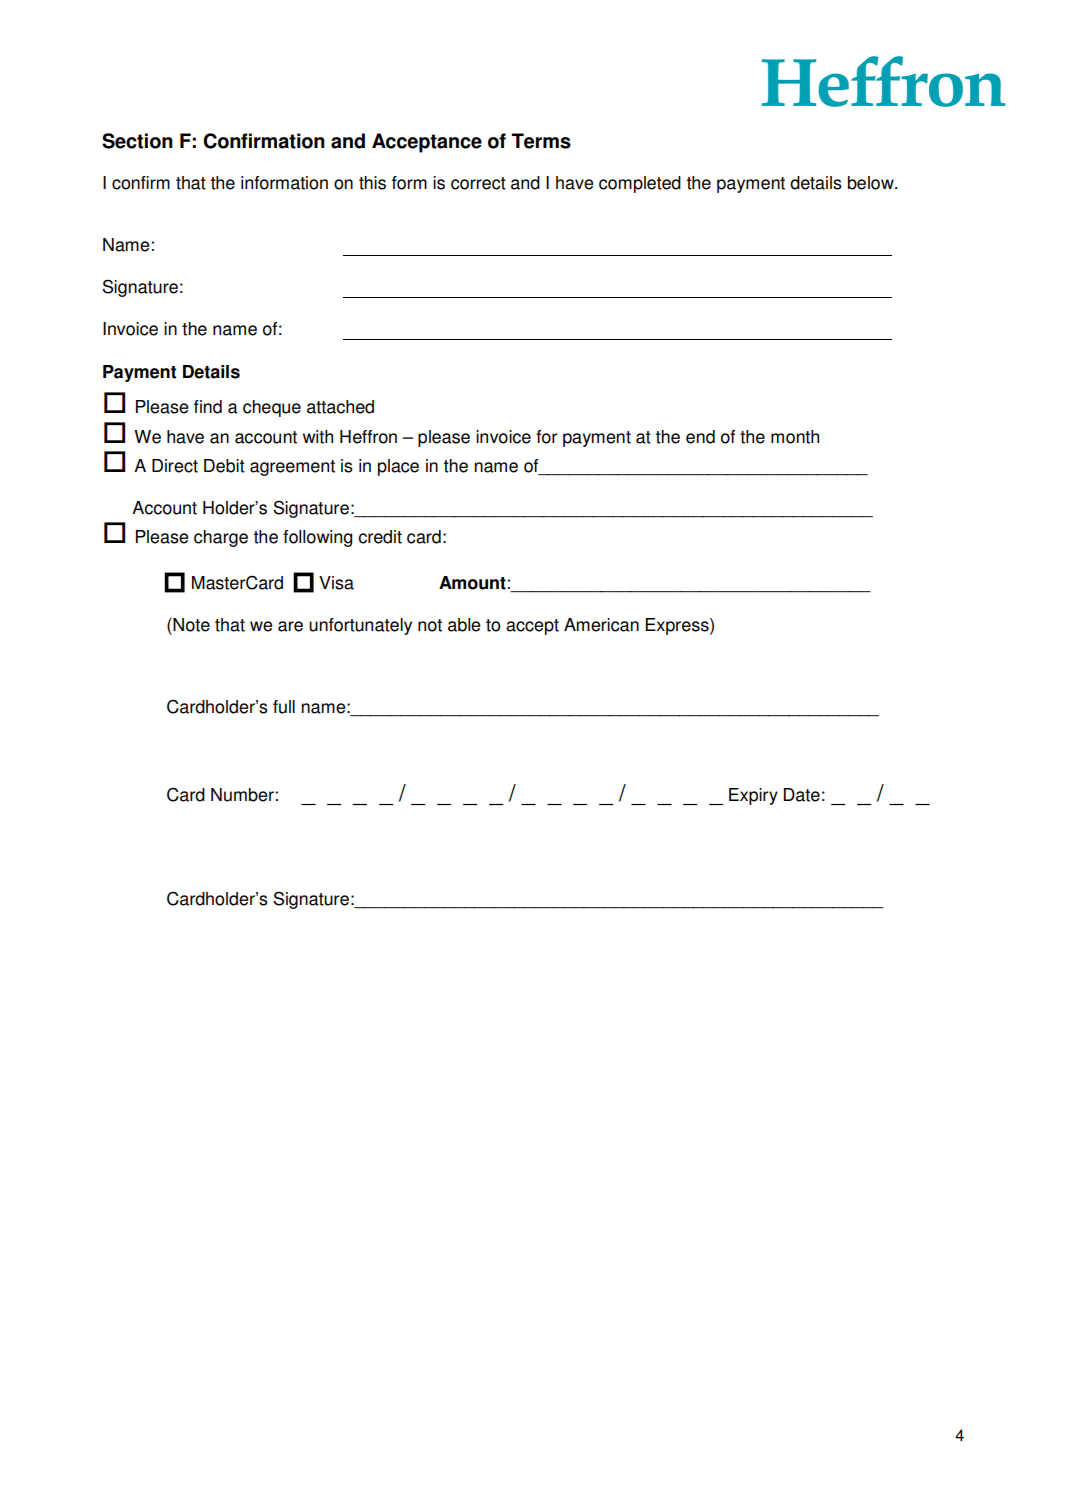  What do you see at coordinates (398, 467) in the image?
I see `place` at bounding box center [398, 467].
